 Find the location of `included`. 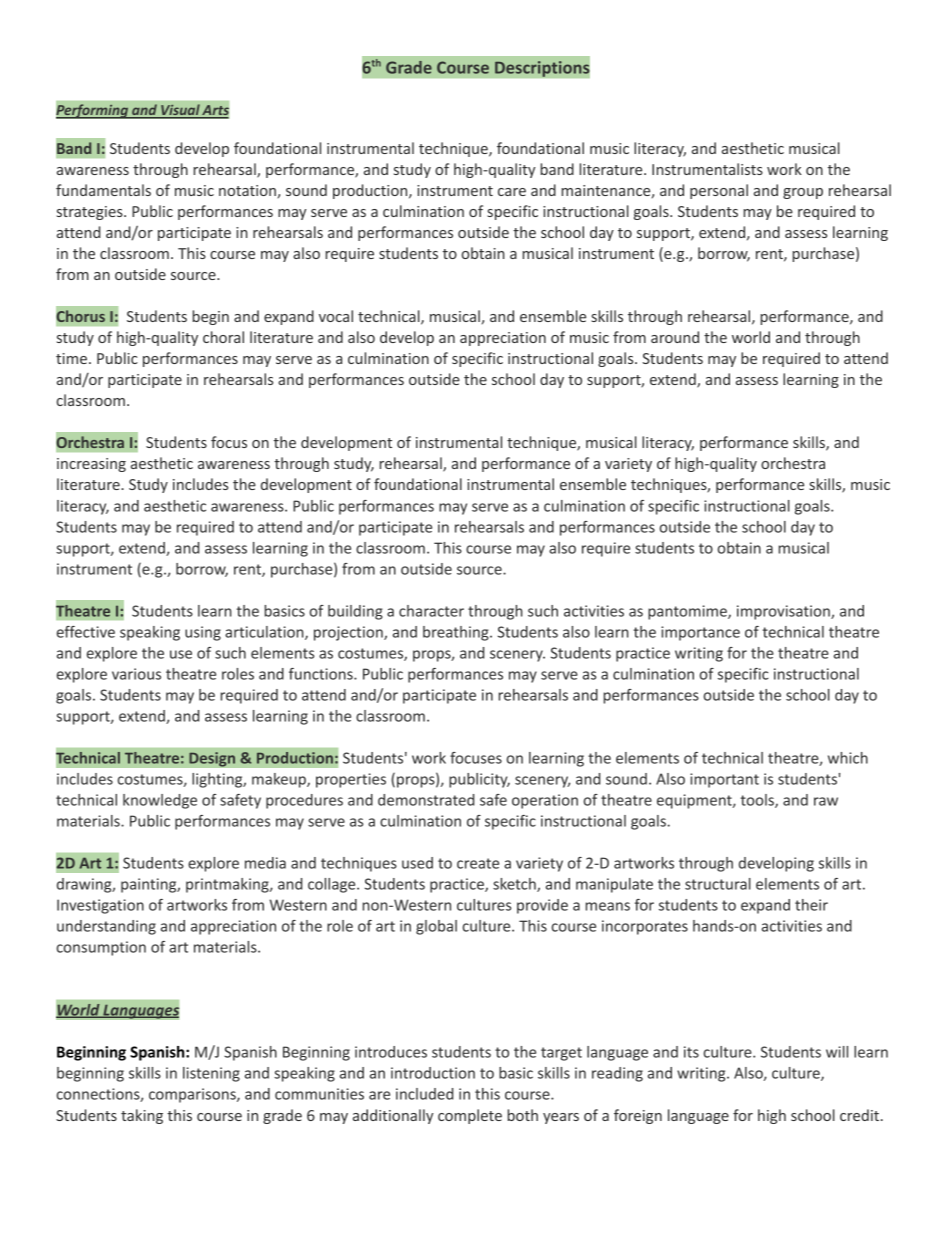

included is located at coordinates (424, 1094).
